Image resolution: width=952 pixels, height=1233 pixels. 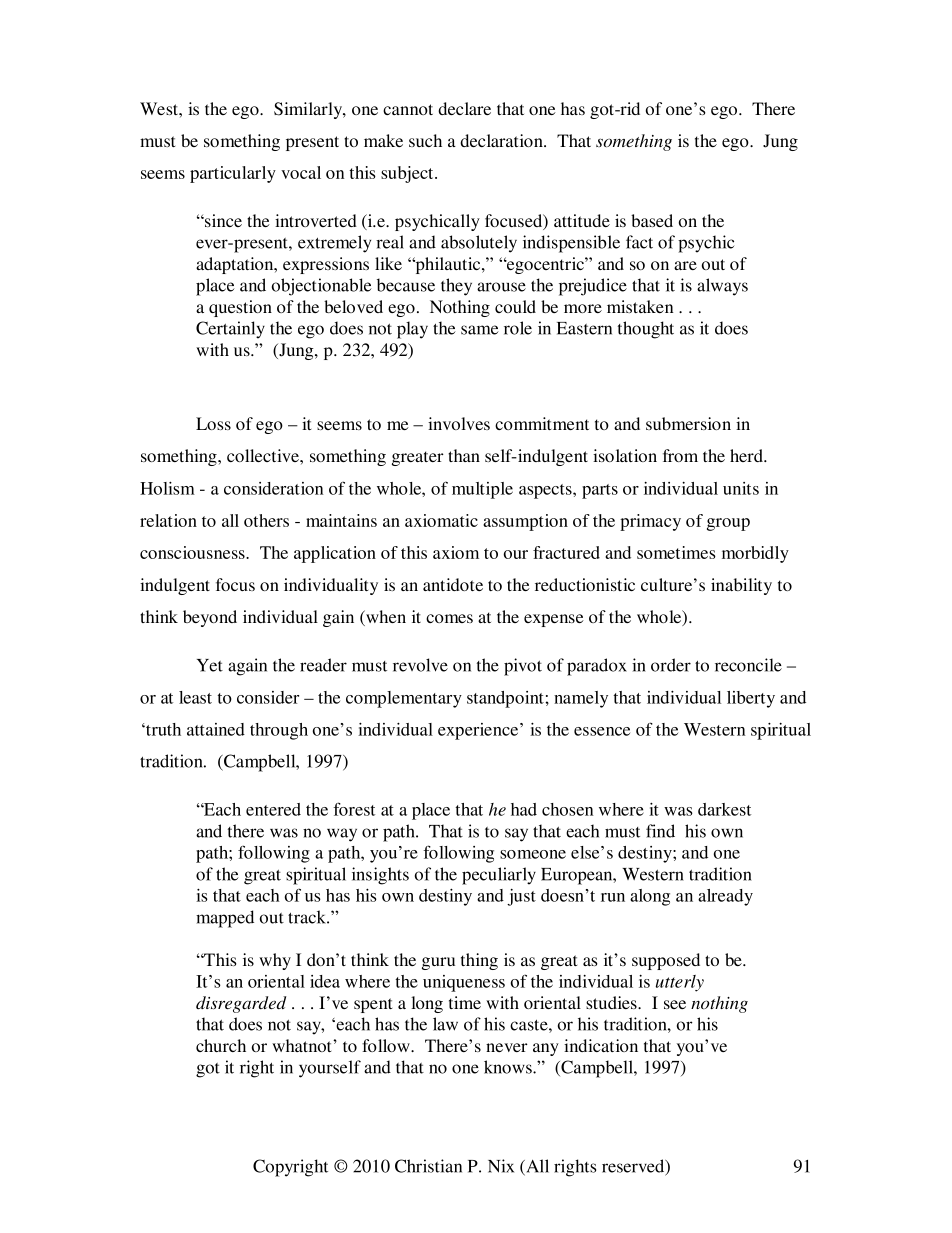 What do you see at coordinates (221, 1045) in the document?
I see `church` at bounding box center [221, 1045].
